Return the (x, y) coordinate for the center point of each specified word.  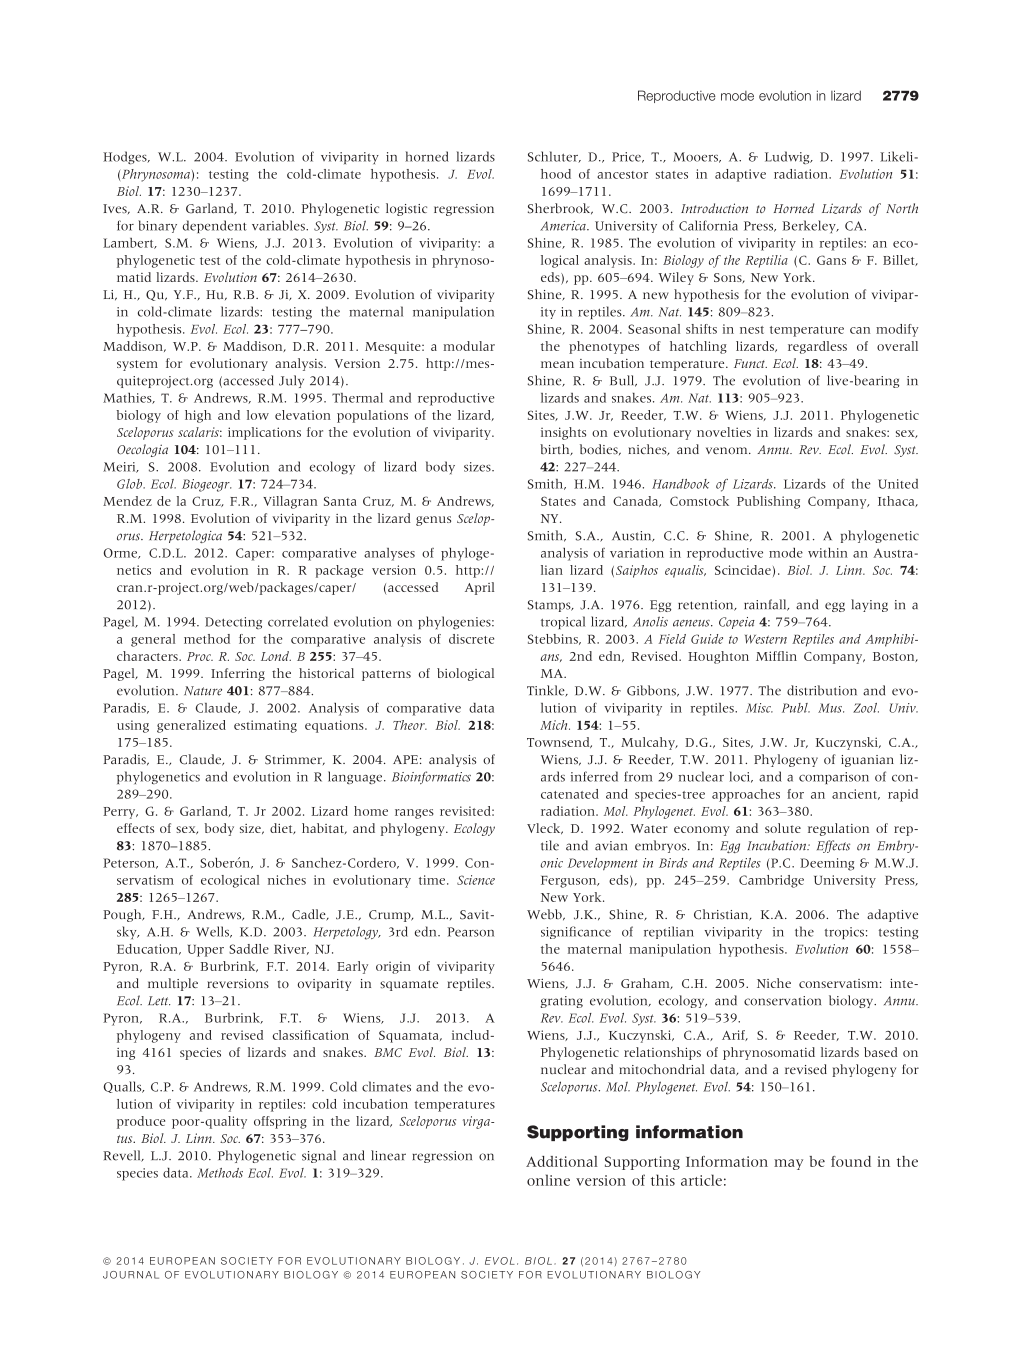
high (198, 416)
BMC (388, 1052)
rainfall (766, 605)
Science (476, 880)
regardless (817, 347)
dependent (215, 226)
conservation (782, 1001)
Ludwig (788, 157)
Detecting (233, 623)
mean (557, 364)
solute (783, 828)
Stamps (550, 606)
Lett (159, 1001)
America (564, 226)
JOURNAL (131, 1275)
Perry (120, 813)
